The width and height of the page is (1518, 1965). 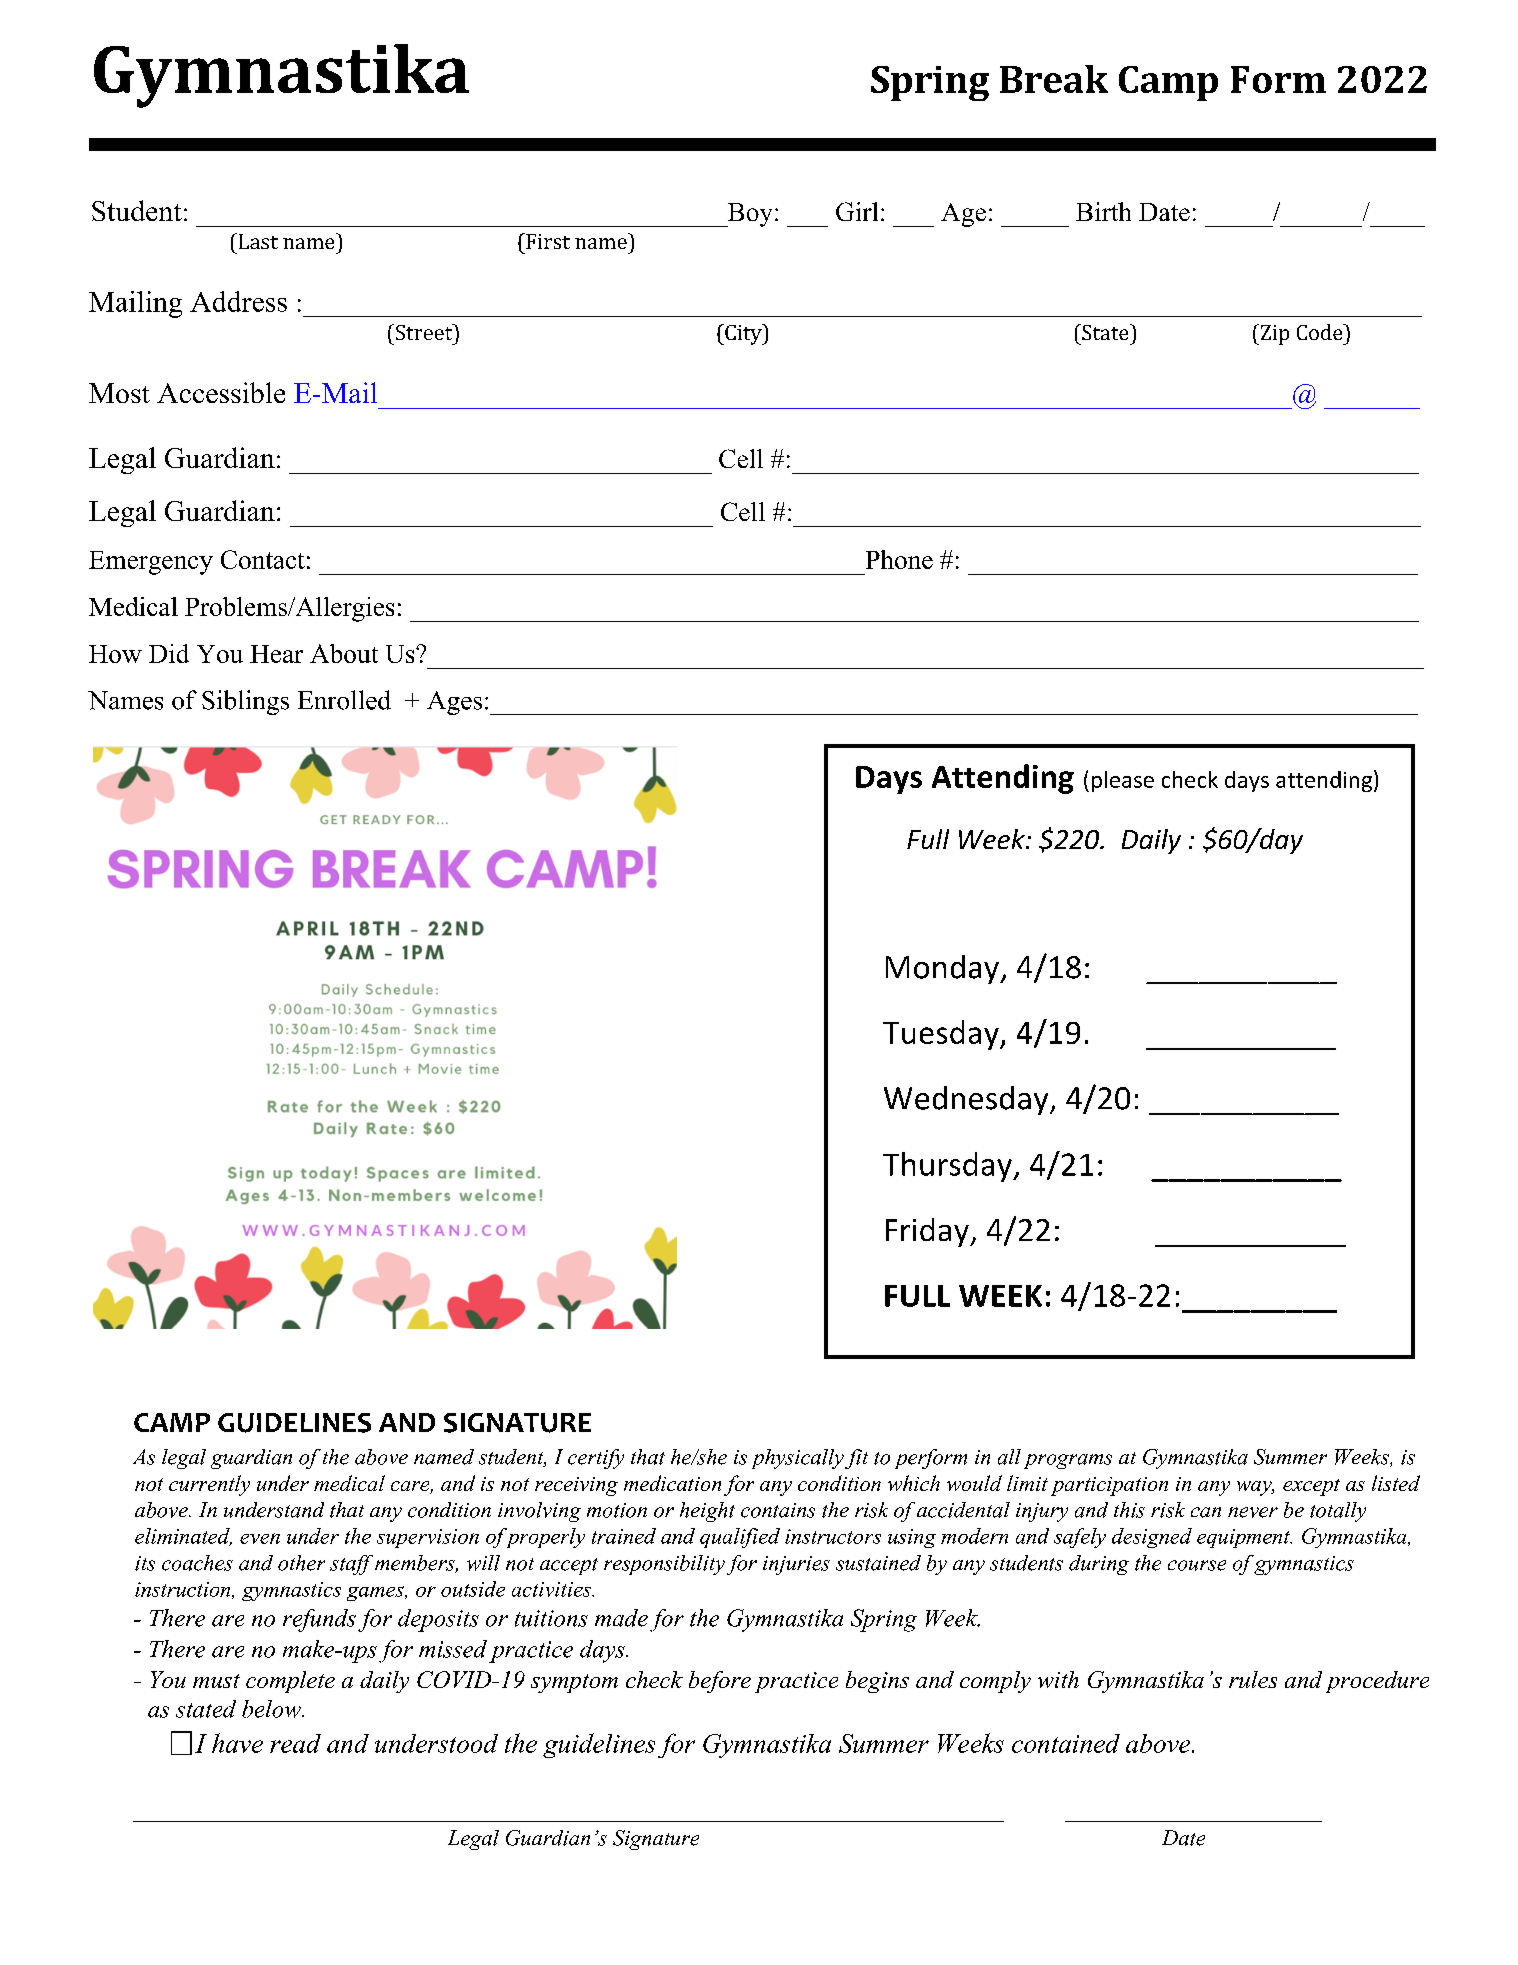 What do you see at coordinates (276, 654) in the page?
I see `Hear` at bounding box center [276, 654].
